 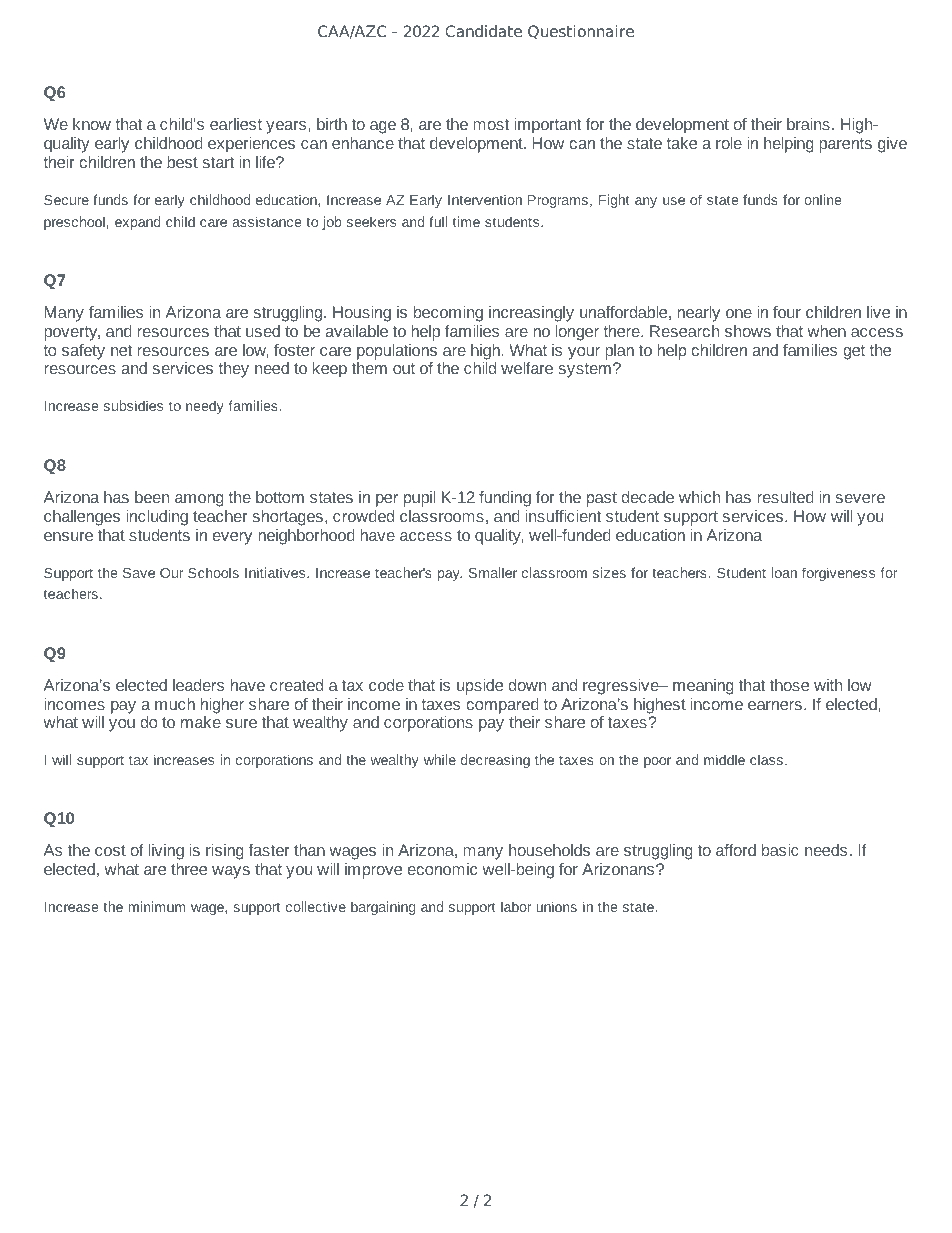 What do you see at coordinates (483, 31) in the page?
I see `Candidate` at bounding box center [483, 31].
